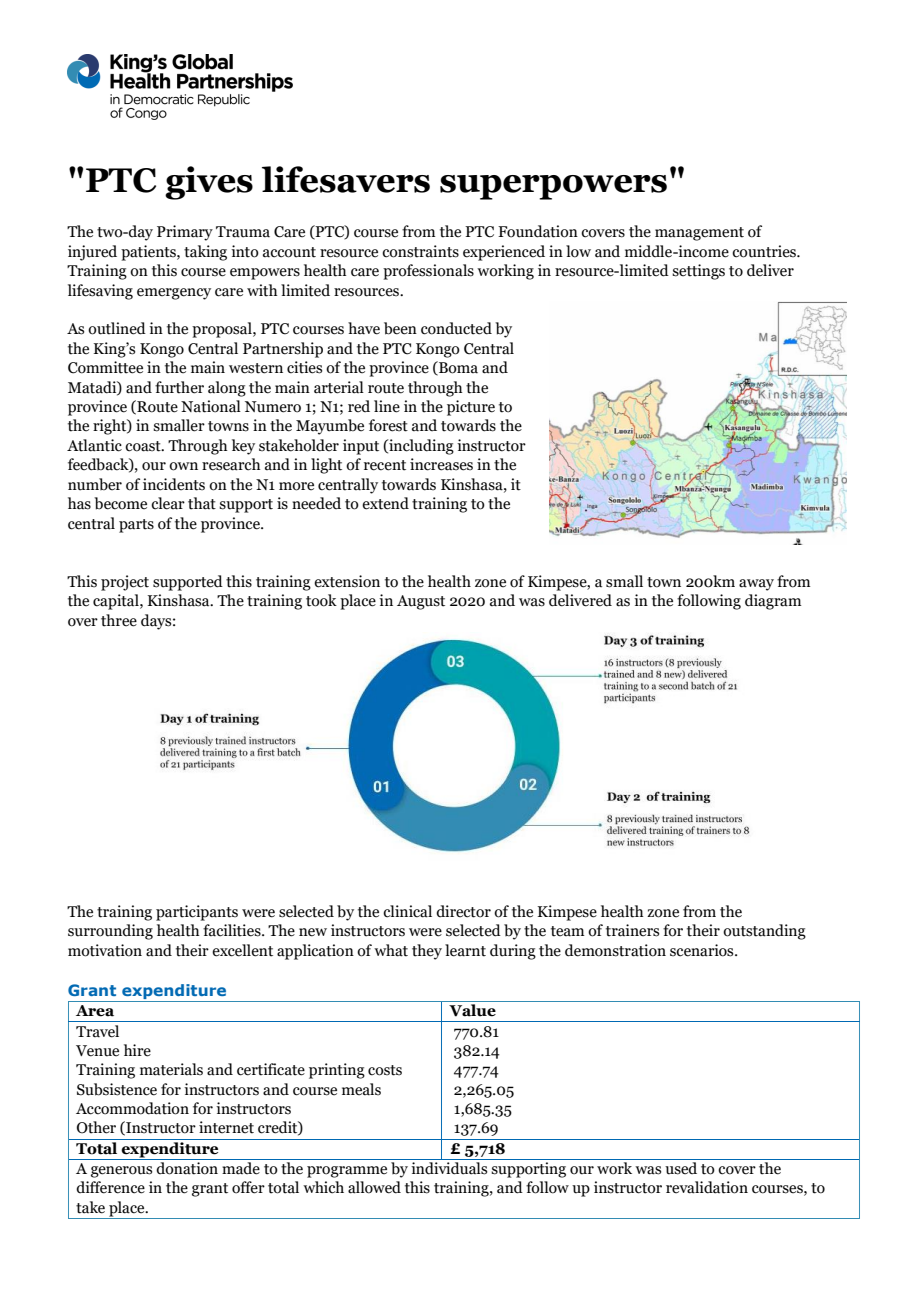 The image size is (924, 1308). Describe the element at coordinates (420, 251) in the image. I see `constraints` at that location.
